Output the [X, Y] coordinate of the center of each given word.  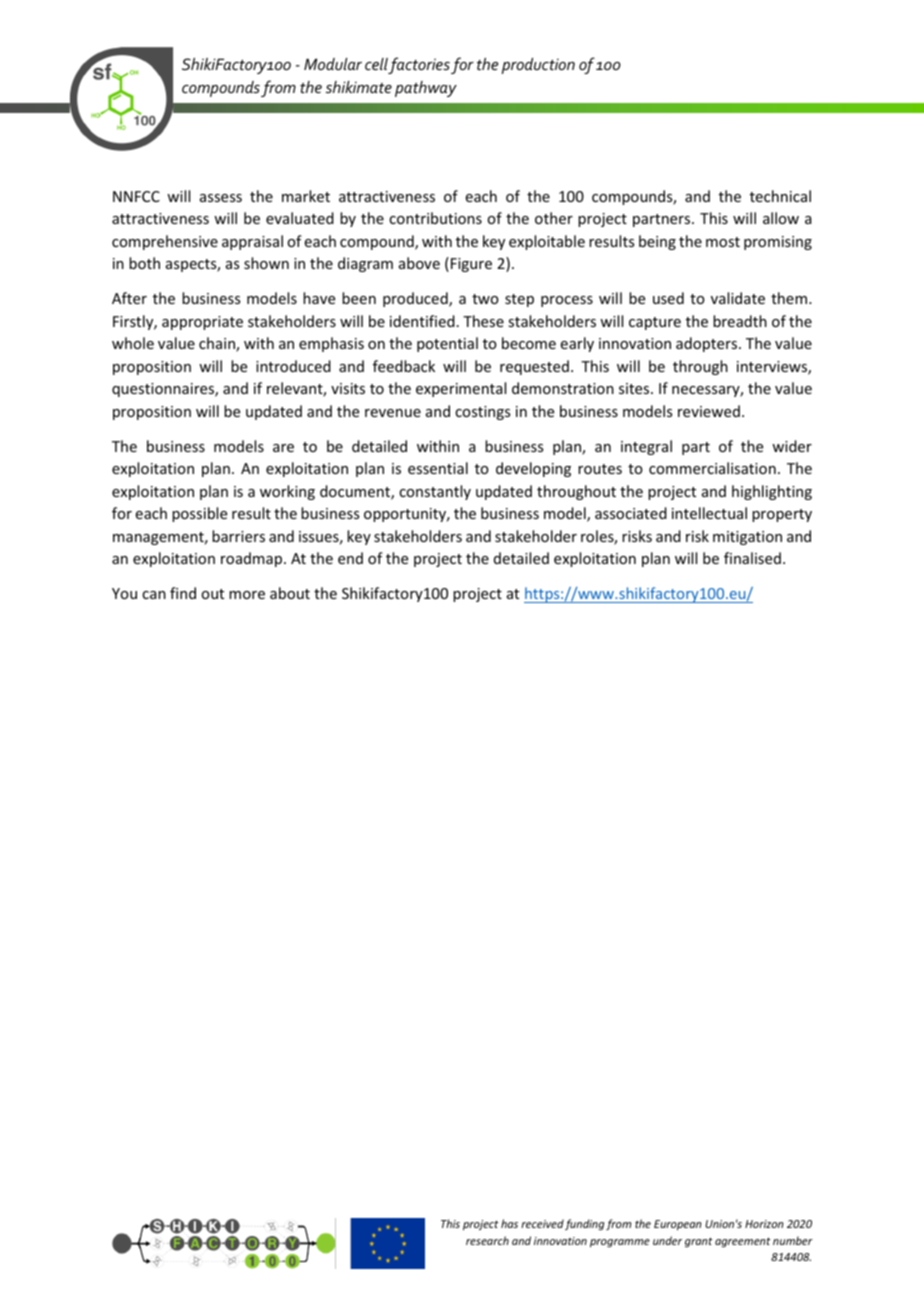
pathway [426, 89]
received [542, 1223]
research [487, 1240]
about [290, 593]
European [678, 1225]
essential [438, 468]
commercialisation [712, 468]
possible [199, 514]
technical [780, 196]
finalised [752, 558]
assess [221, 198]
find [183, 593]
